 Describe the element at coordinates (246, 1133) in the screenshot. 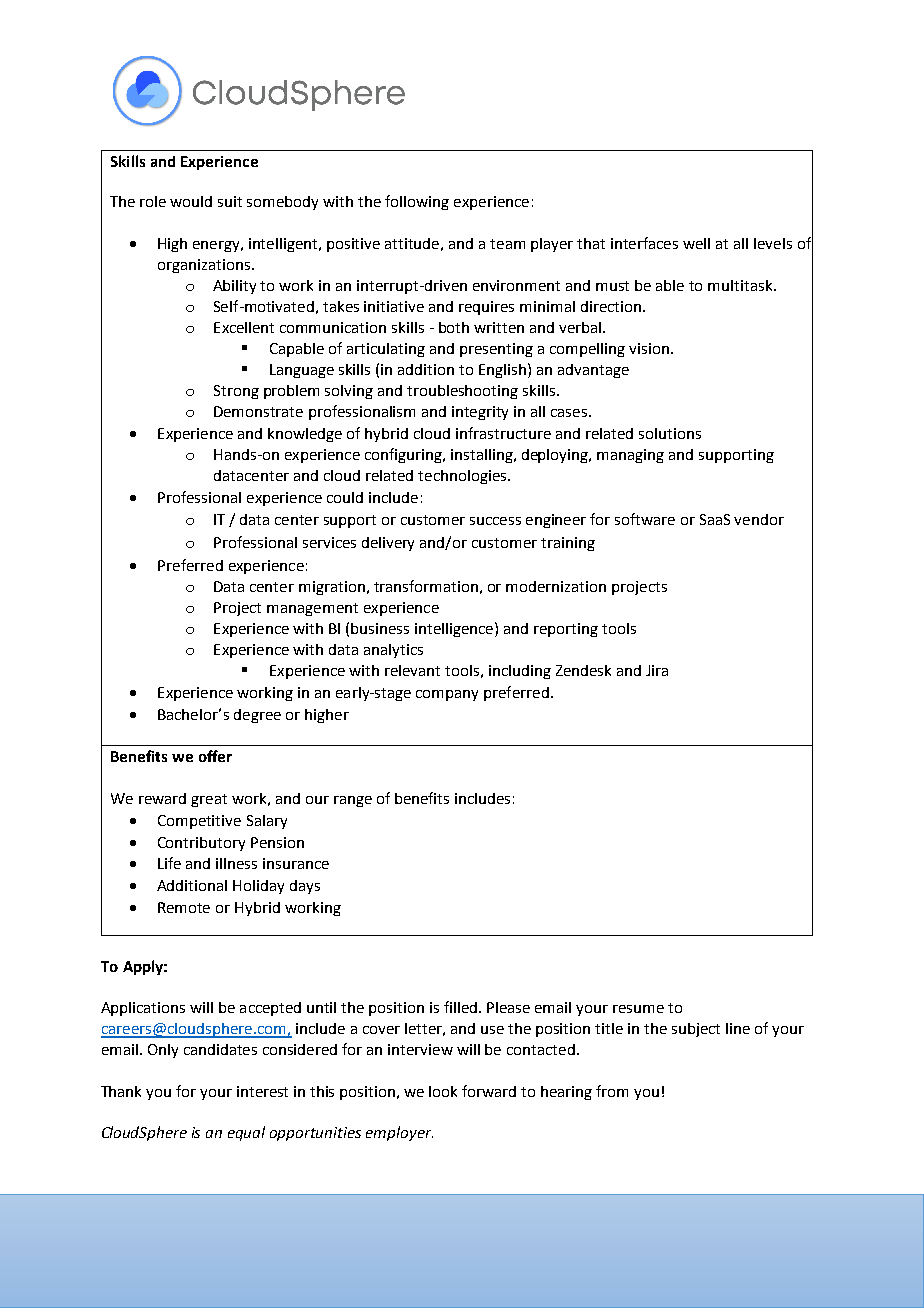

I see `equal` at that location.
